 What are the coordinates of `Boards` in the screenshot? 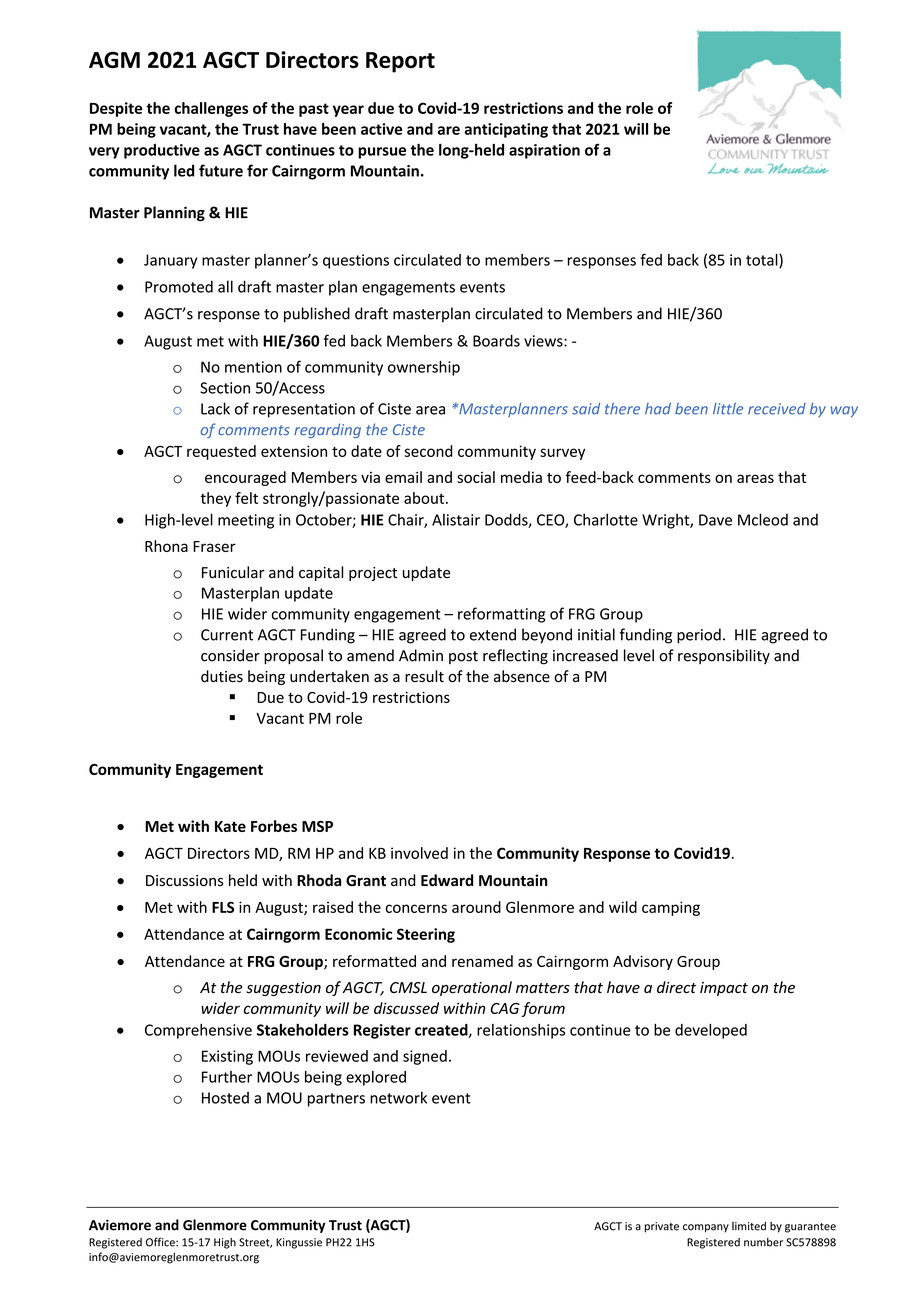 It's located at (496, 340).
